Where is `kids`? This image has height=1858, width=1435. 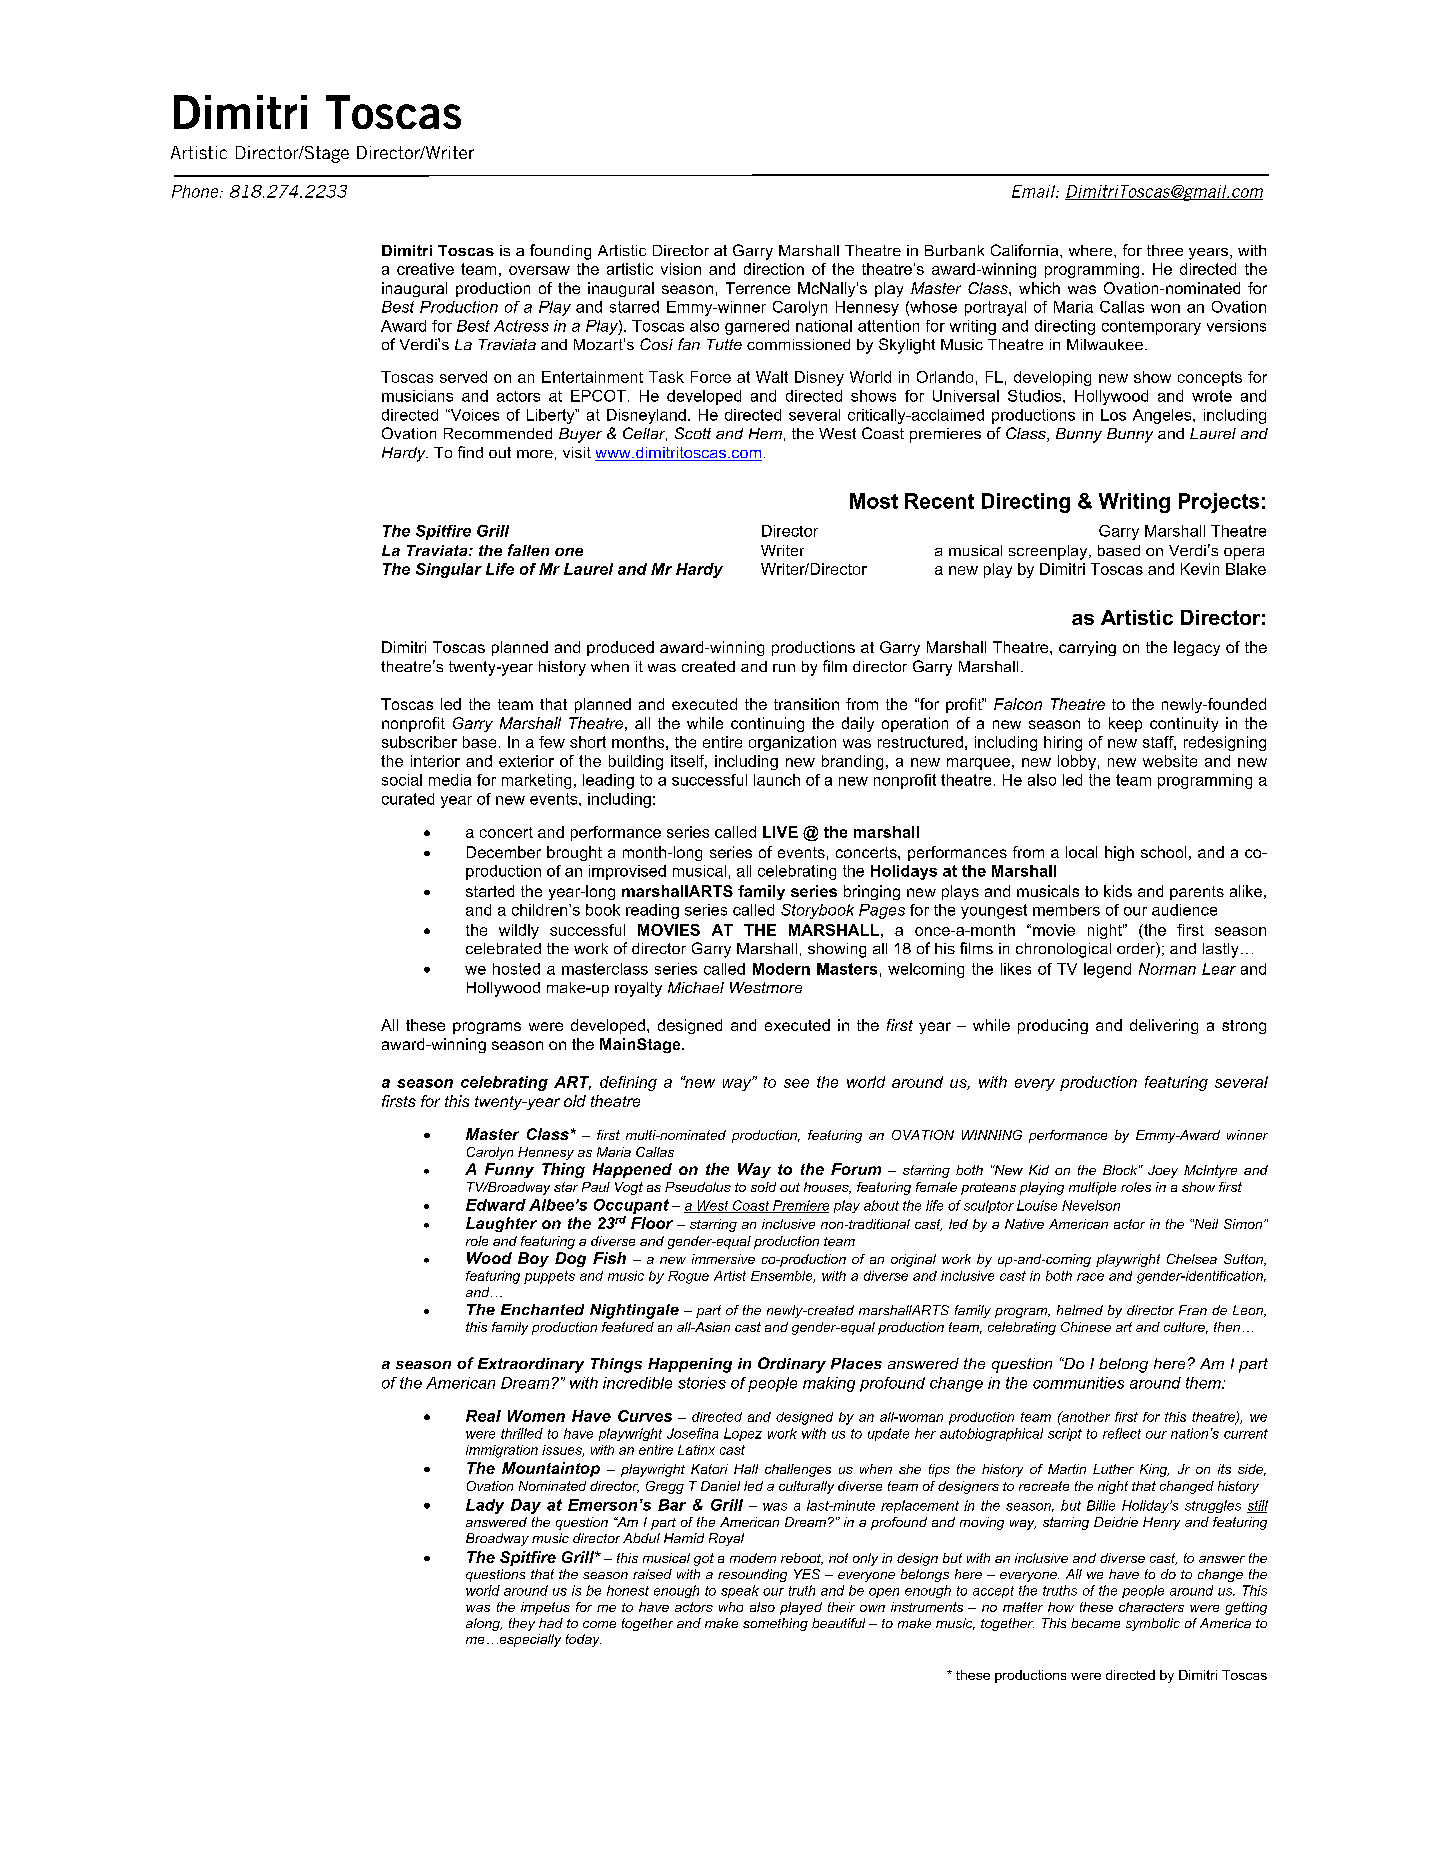
kids is located at coordinates (1118, 891).
